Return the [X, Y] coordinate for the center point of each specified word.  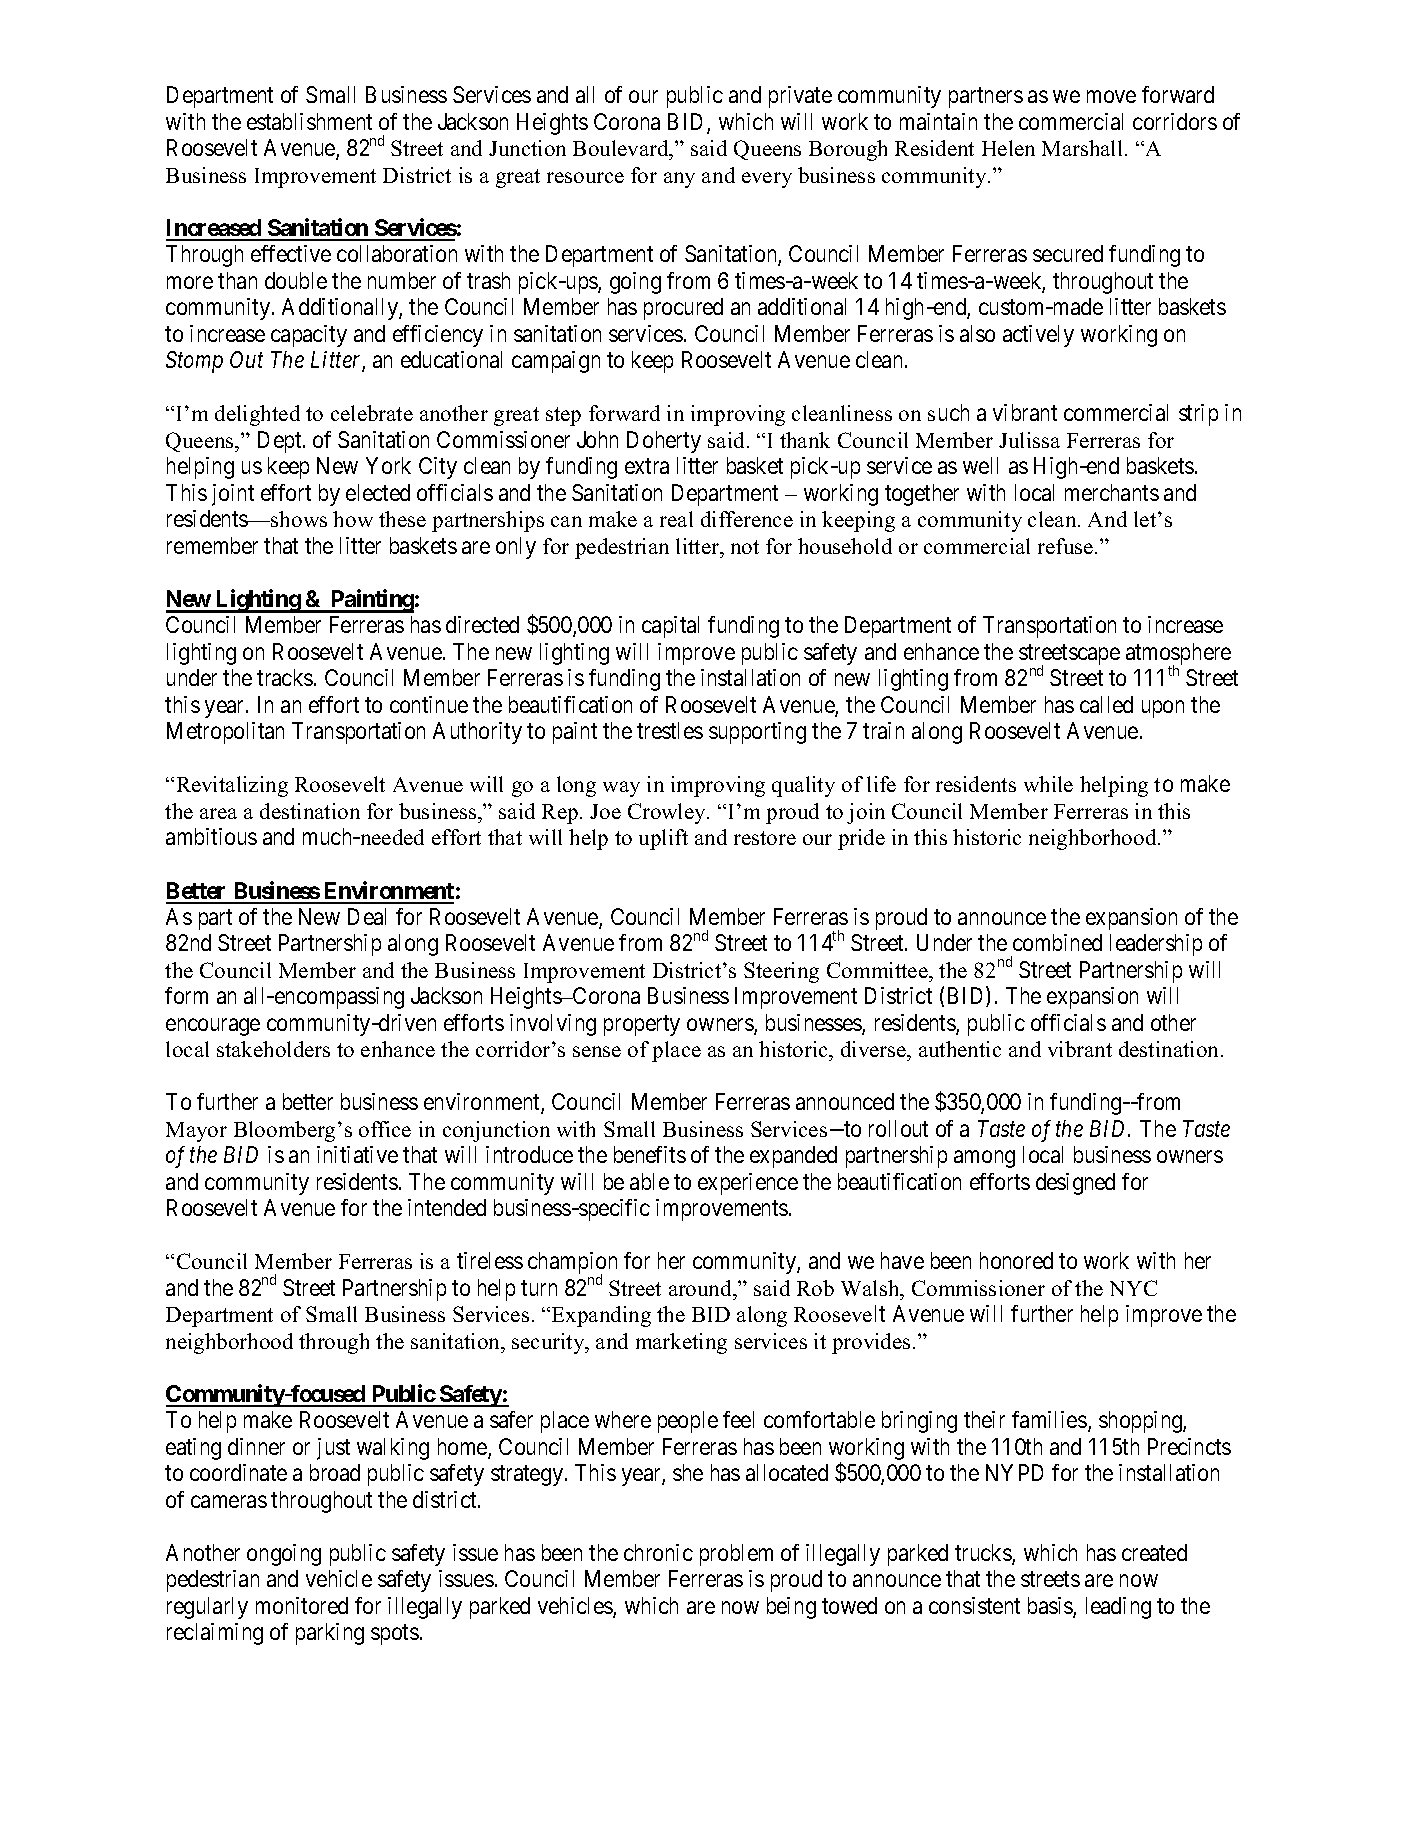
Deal [367, 916]
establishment [309, 121]
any [679, 180]
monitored [302, 1605]
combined [1057, 942]
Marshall [1084, 148]
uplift [663, 839]
